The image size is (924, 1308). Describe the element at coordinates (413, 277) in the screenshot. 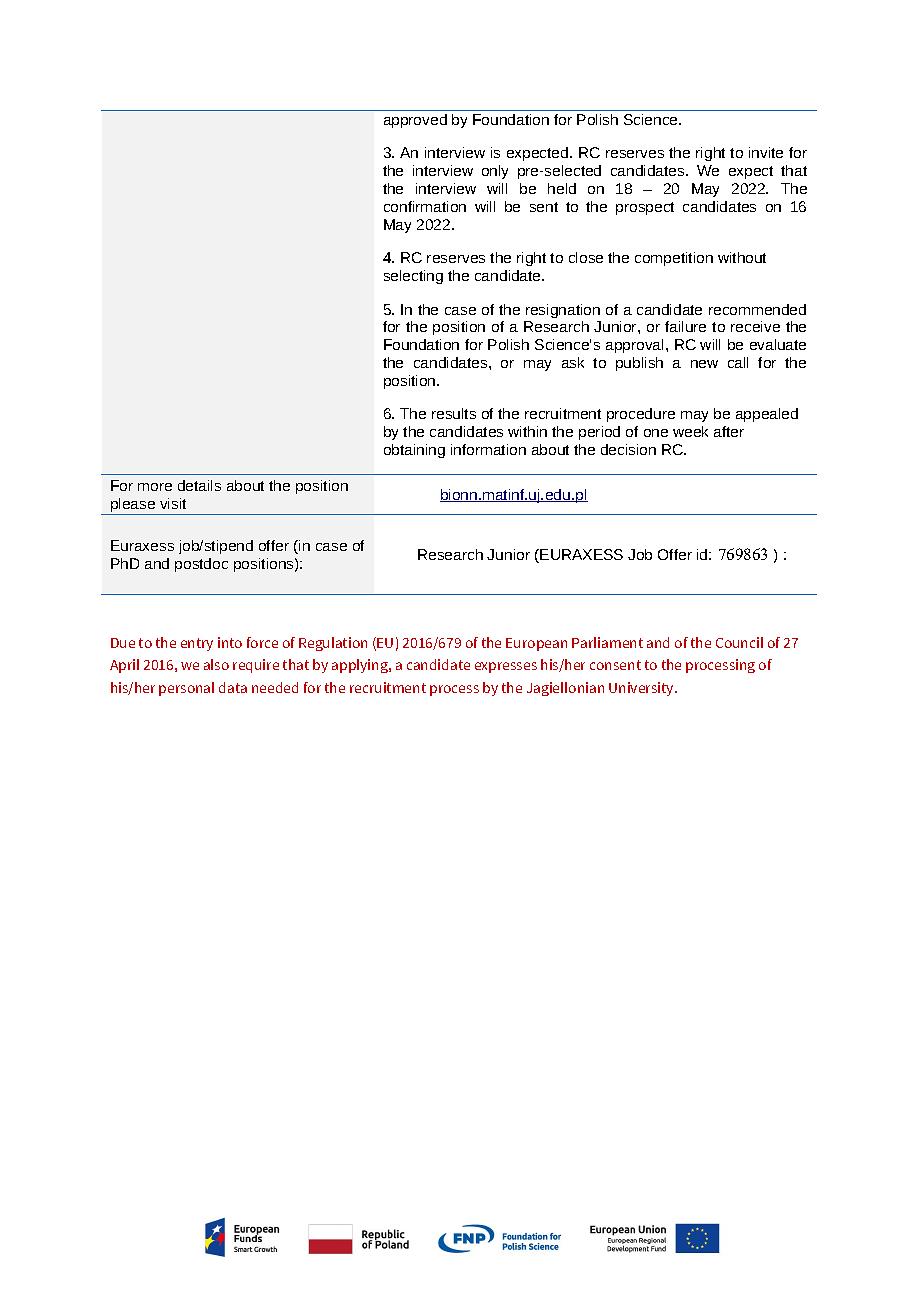

I see `selecting` at that location.
